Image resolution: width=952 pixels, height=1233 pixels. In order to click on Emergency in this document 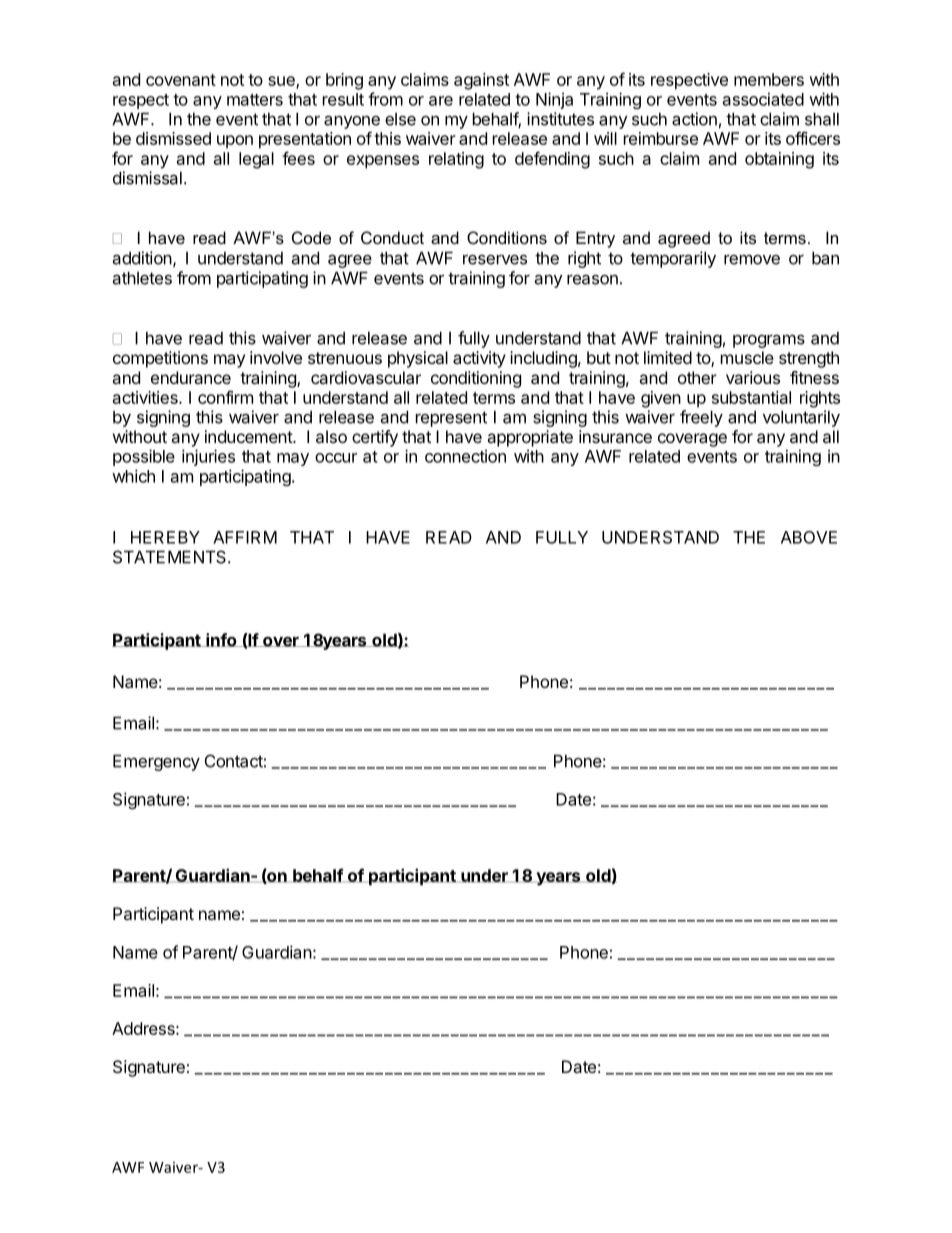, I will do `click(156, 762)`.
